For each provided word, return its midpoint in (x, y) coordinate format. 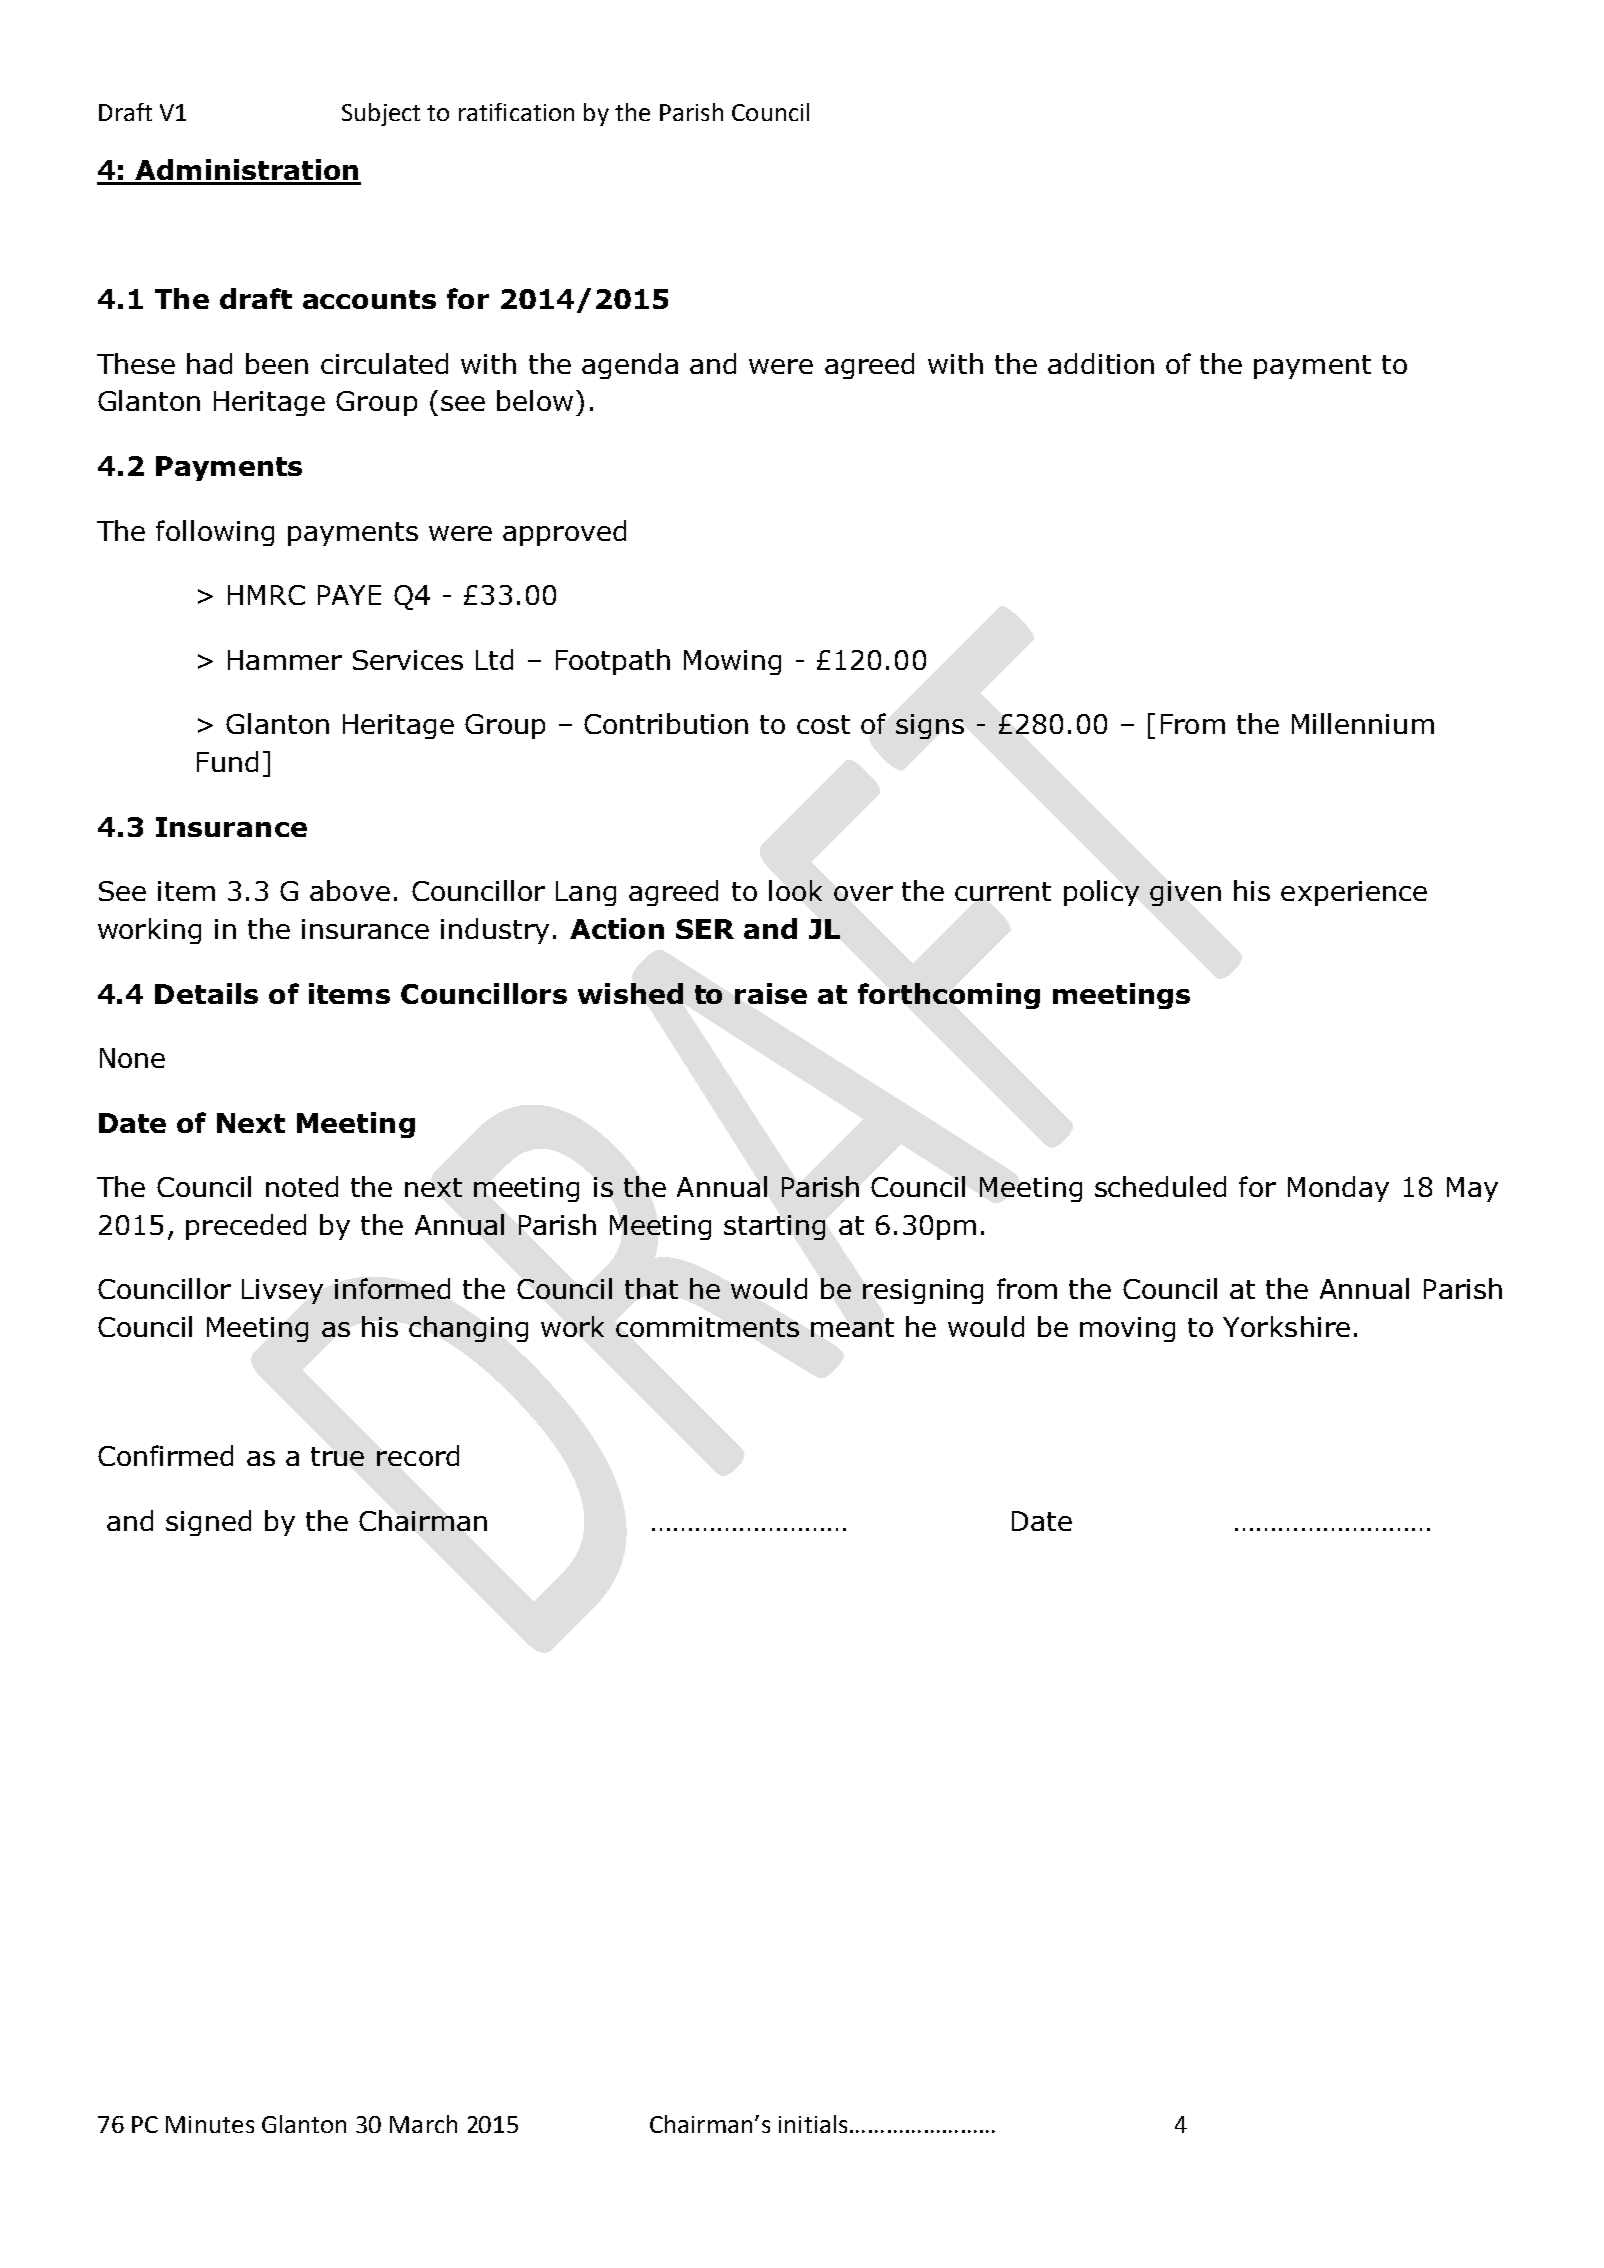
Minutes (210, 2124)
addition (1101, 363)
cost (823, 724)
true (337, 1456)
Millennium (1363, 723)
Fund (227, 761)
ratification (516, 112)
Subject (381, 114)
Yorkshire (1286, 1326)
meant (852, 1327)
